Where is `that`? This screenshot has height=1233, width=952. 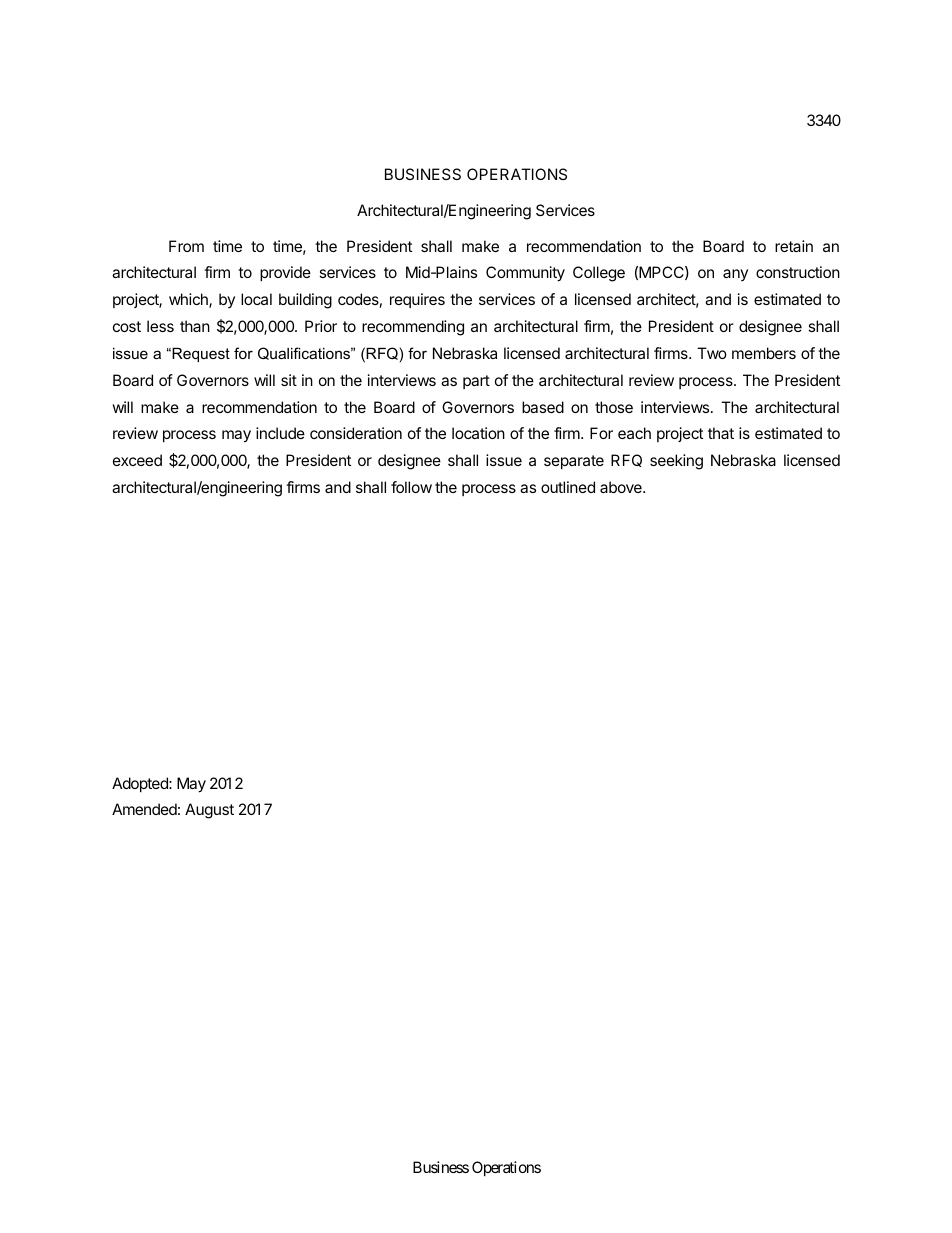 that is located at coordinates (721, 433).
